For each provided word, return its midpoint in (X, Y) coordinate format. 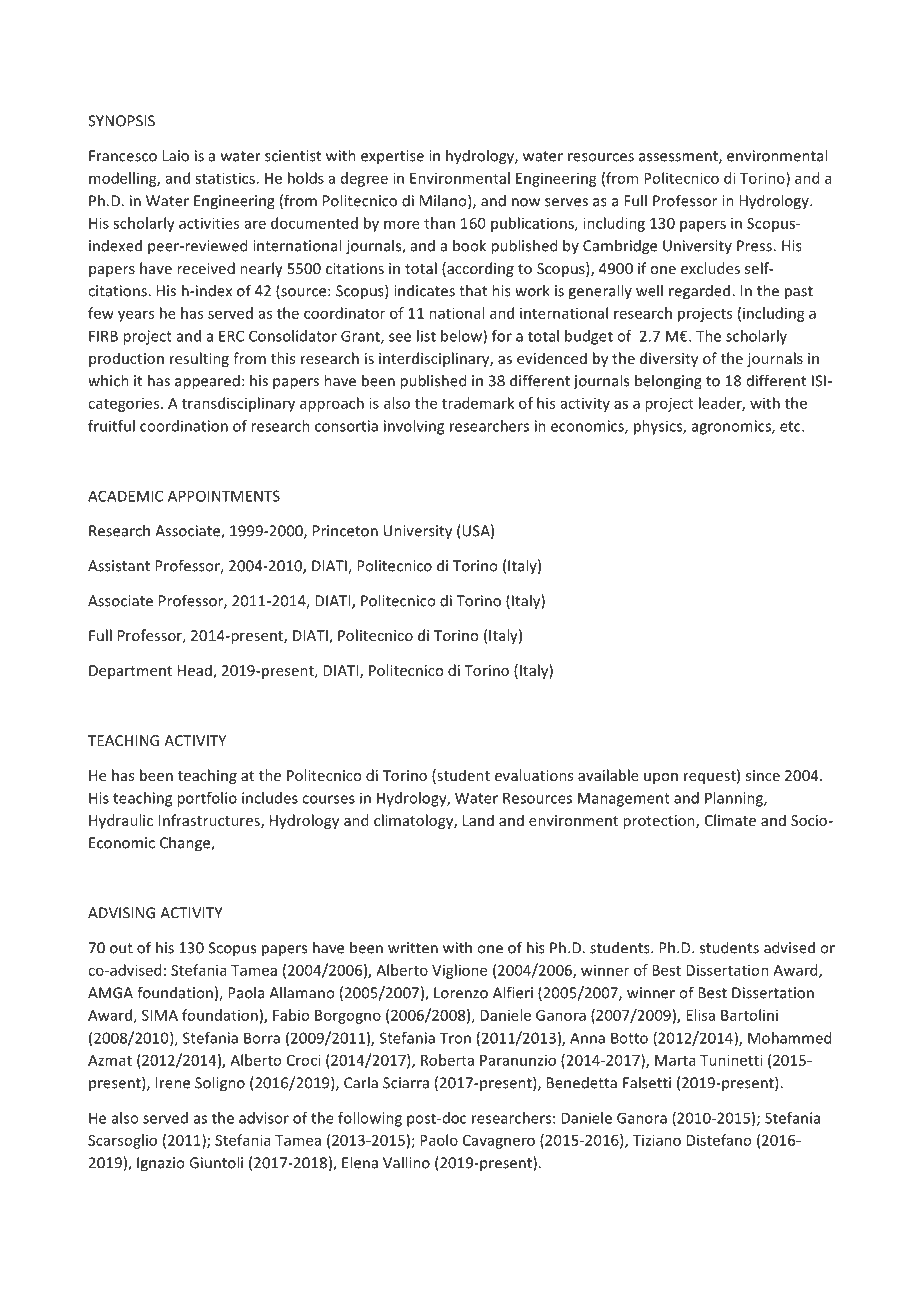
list (426, 336)
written (413, 948)
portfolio (207, 799)
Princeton (345, 531)
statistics (225, 178)
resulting (199, 359)
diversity (669, 359)
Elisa (700, 1015)
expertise (392, 157)
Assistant (119, 566)
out (121, 948)
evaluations (534, 775)
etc (791, 426)
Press (754, 246)
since (763, 775)
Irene (173, 1083)
